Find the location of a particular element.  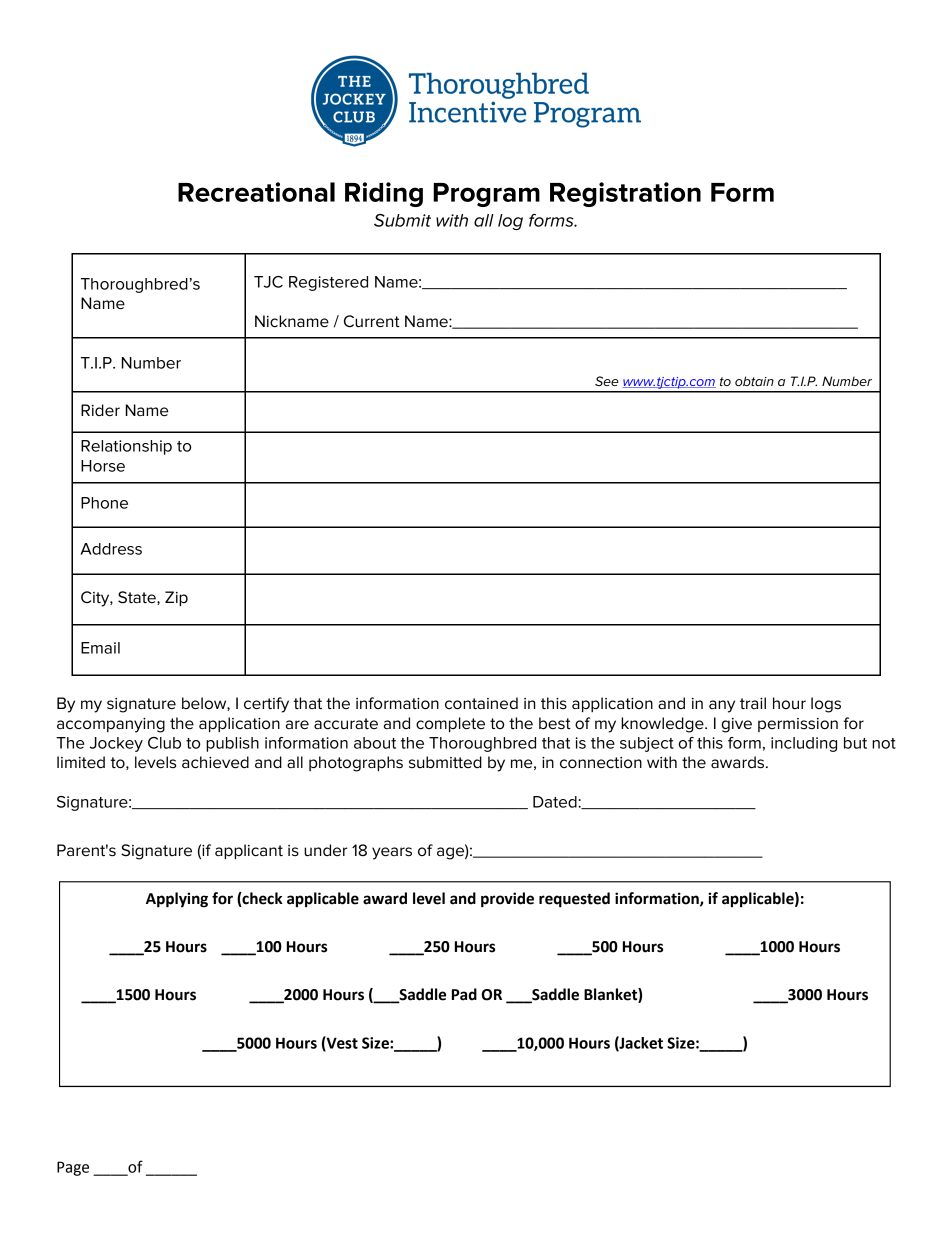

Program is located at coordinates (486, 195).
